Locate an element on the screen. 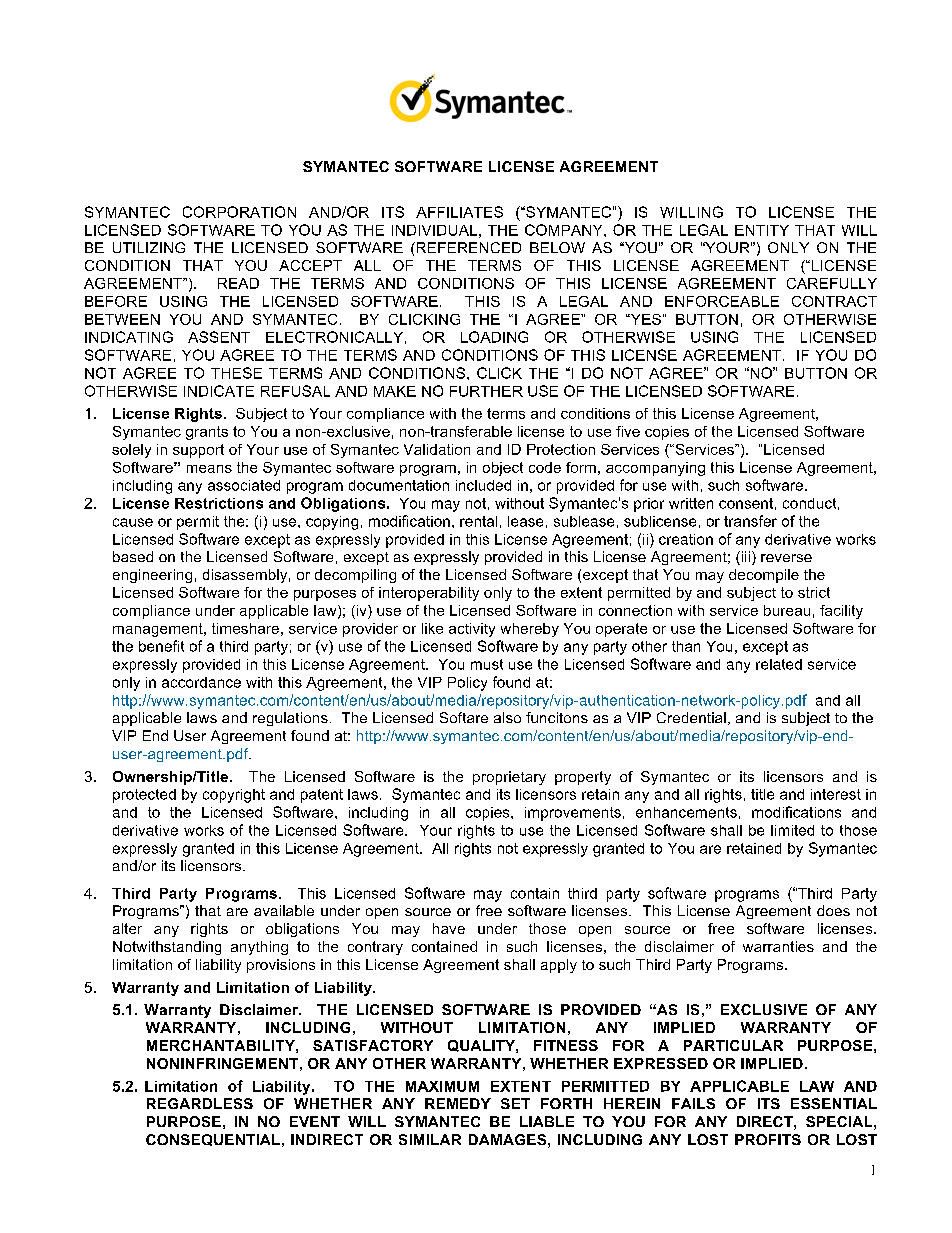 The height and width of the screenshot is (1233, 952). REMEDY is located at coordinates (458, 1103).
